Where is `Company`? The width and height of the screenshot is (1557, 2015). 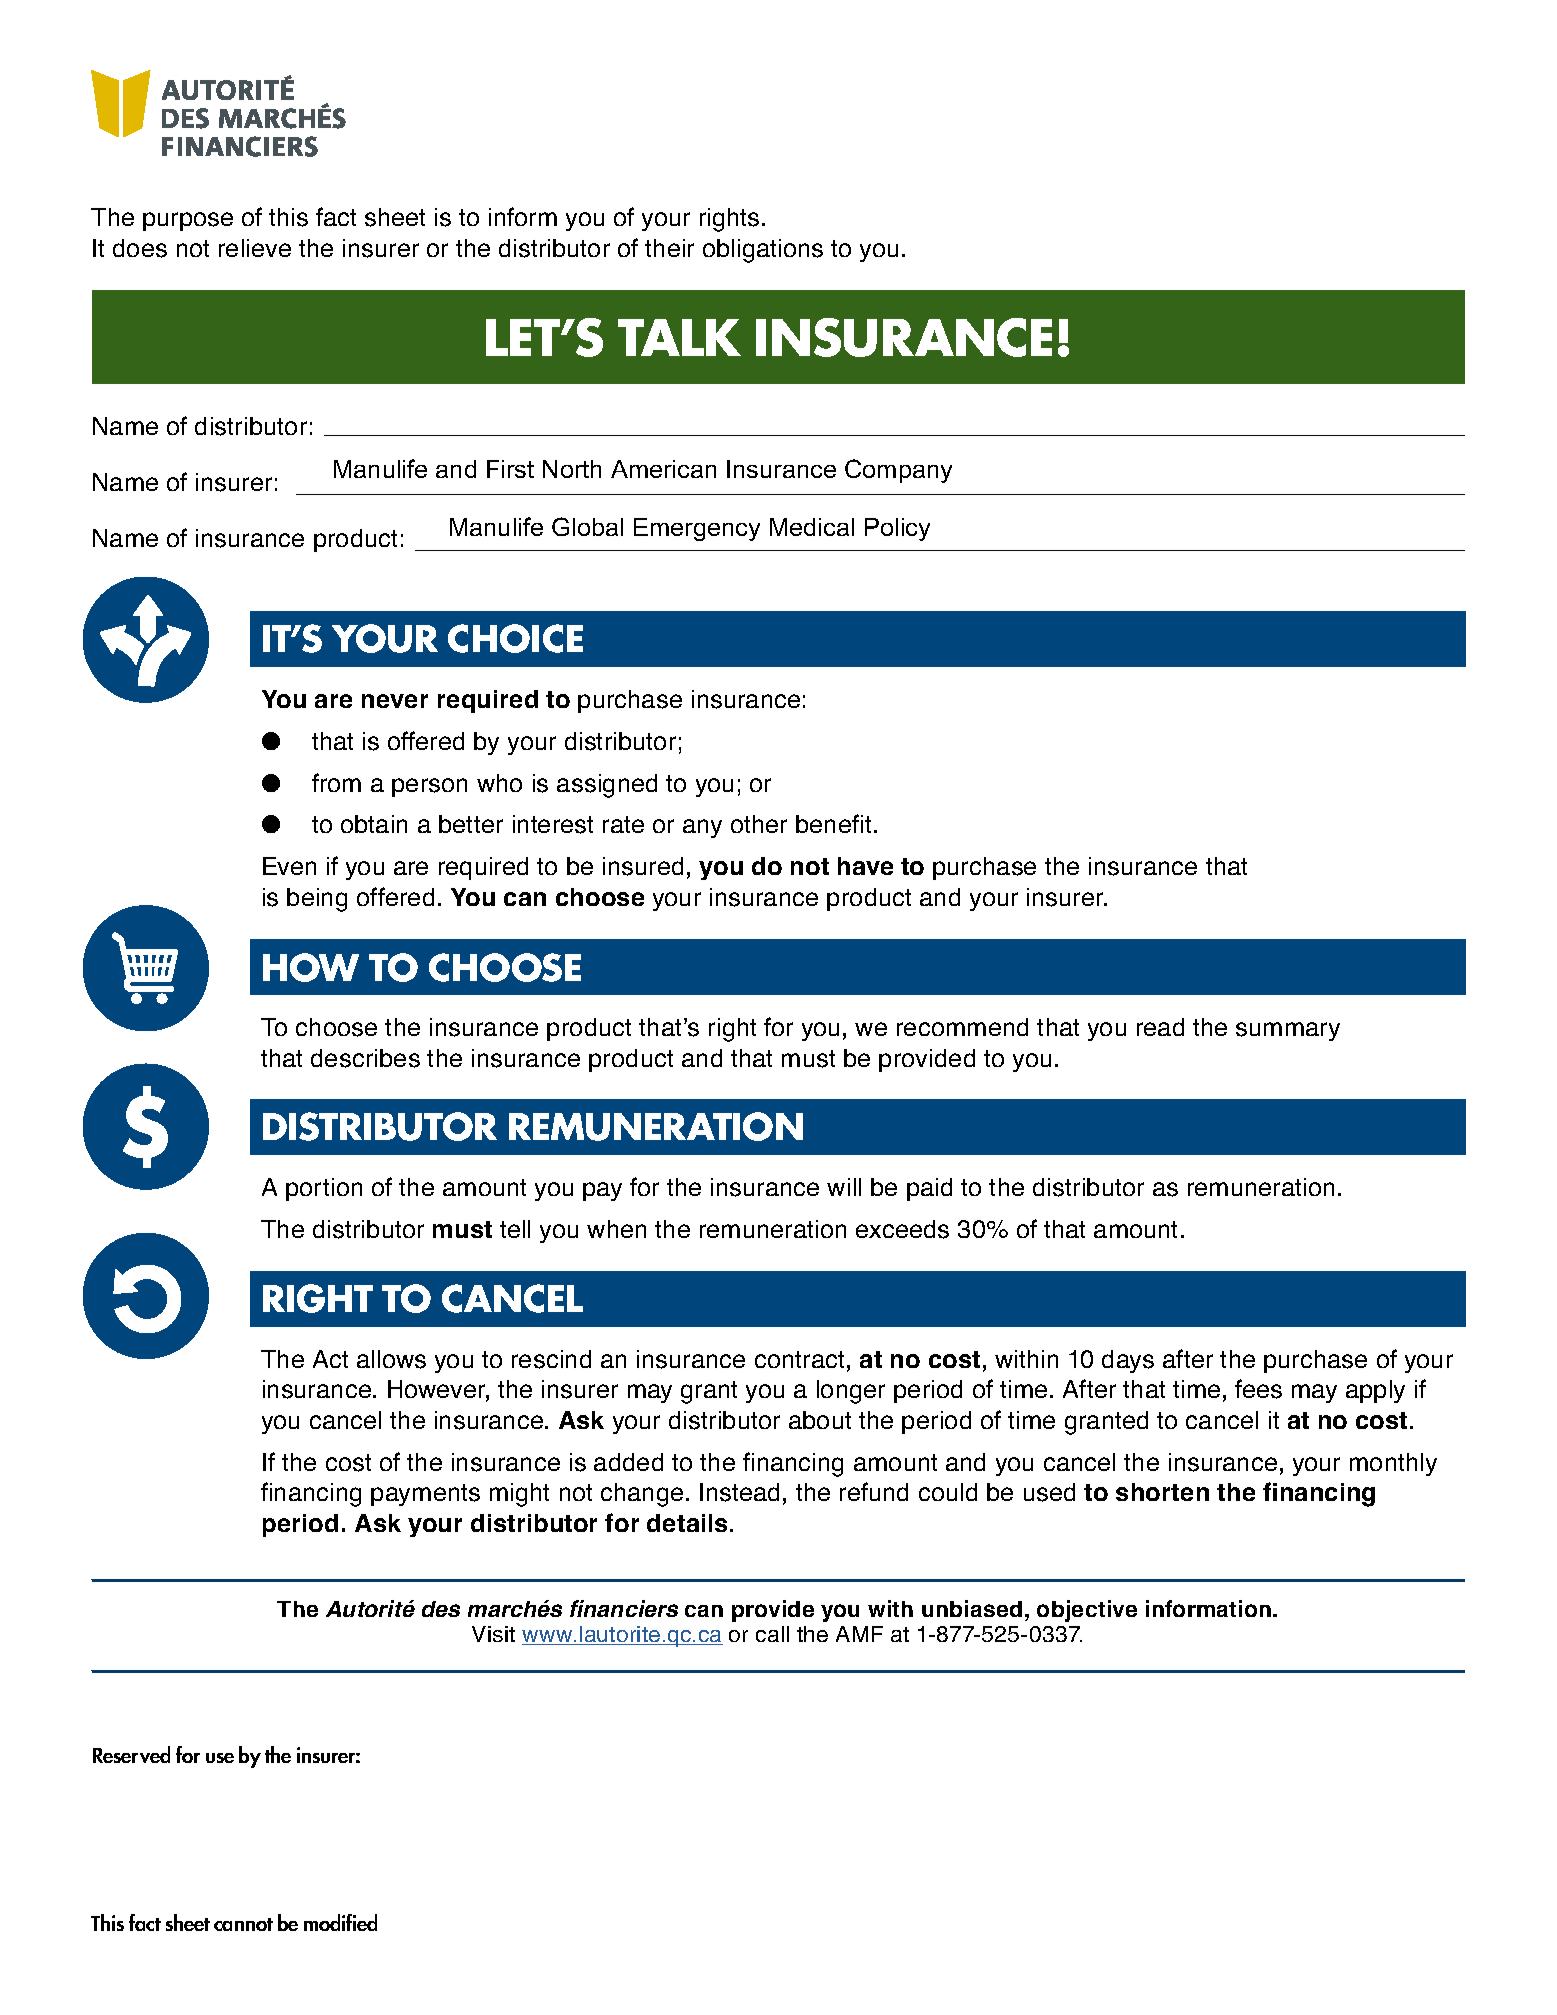 Company is located at coordinates (898, 471).
